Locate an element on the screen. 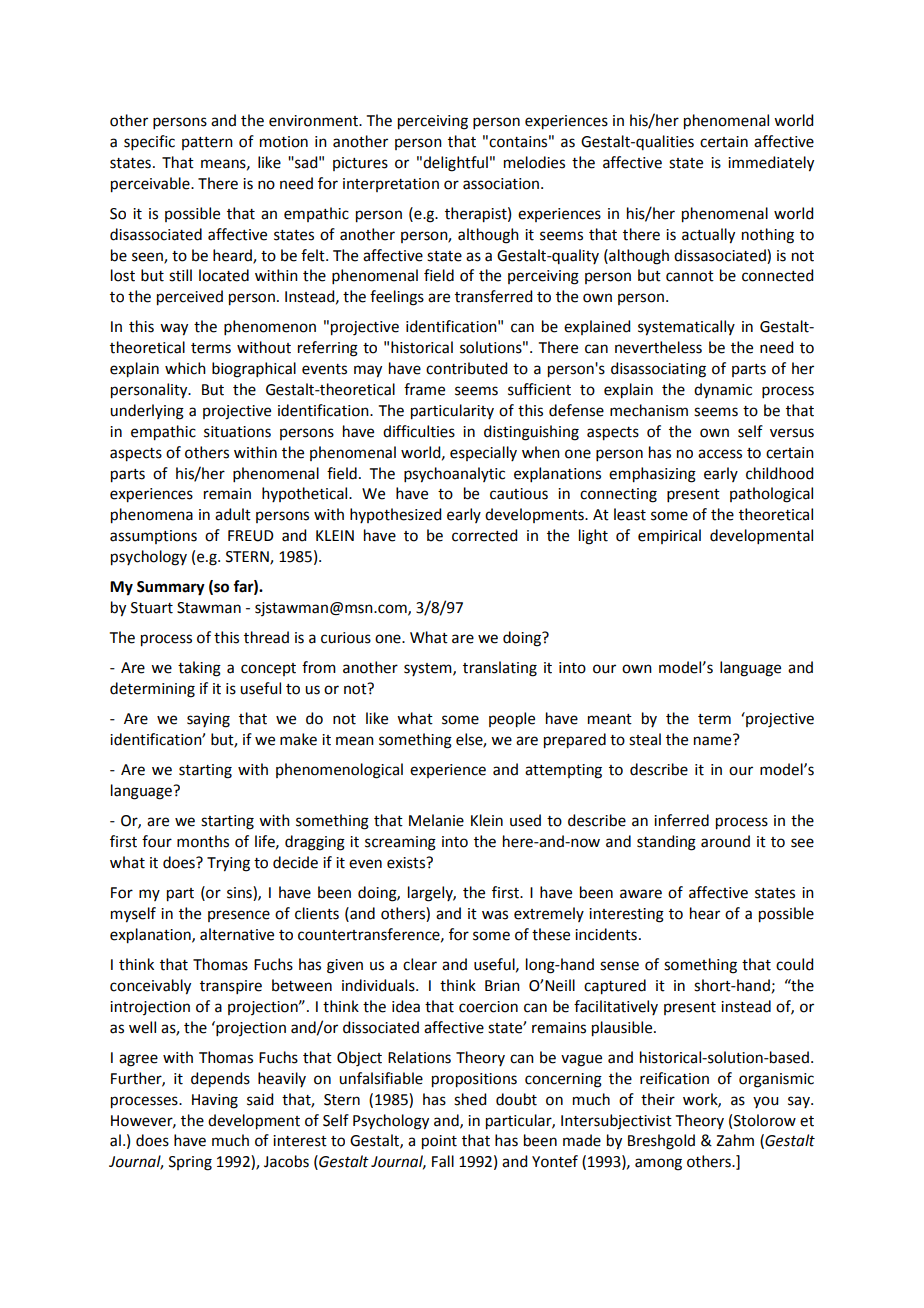 This screenshot has height=1308, width=924. immediately is located at coordinates (771, 164).
